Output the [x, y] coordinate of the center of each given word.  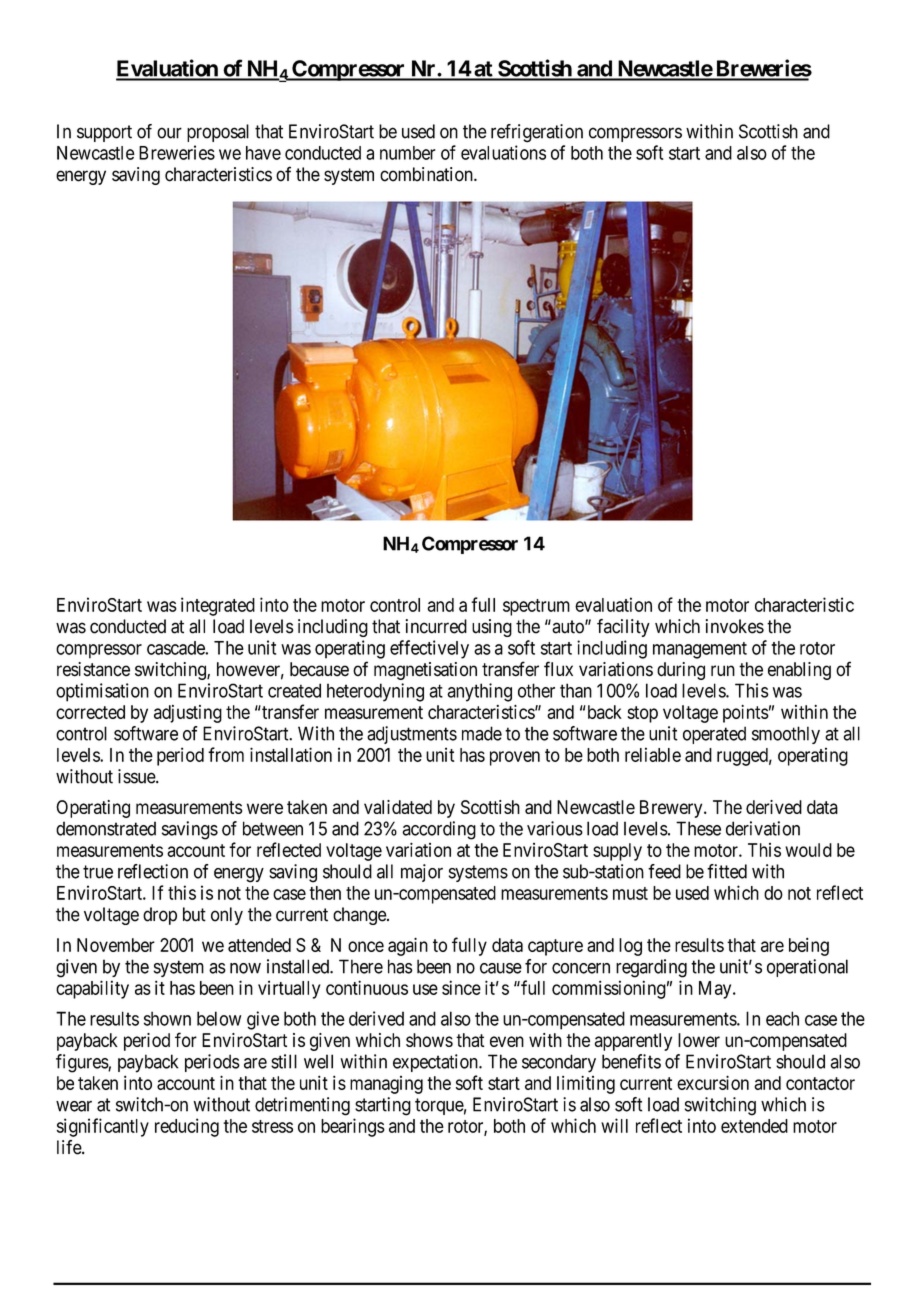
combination [427, 174]
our [169, 133]
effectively [429, 649]
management [700, 650]
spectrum [536, 607]
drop [160, 916]
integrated [218, 606]
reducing [187, 1127]
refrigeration [537, 133]
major [422, 873]
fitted [727, 871]
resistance [93, 669]
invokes [735, 626]
